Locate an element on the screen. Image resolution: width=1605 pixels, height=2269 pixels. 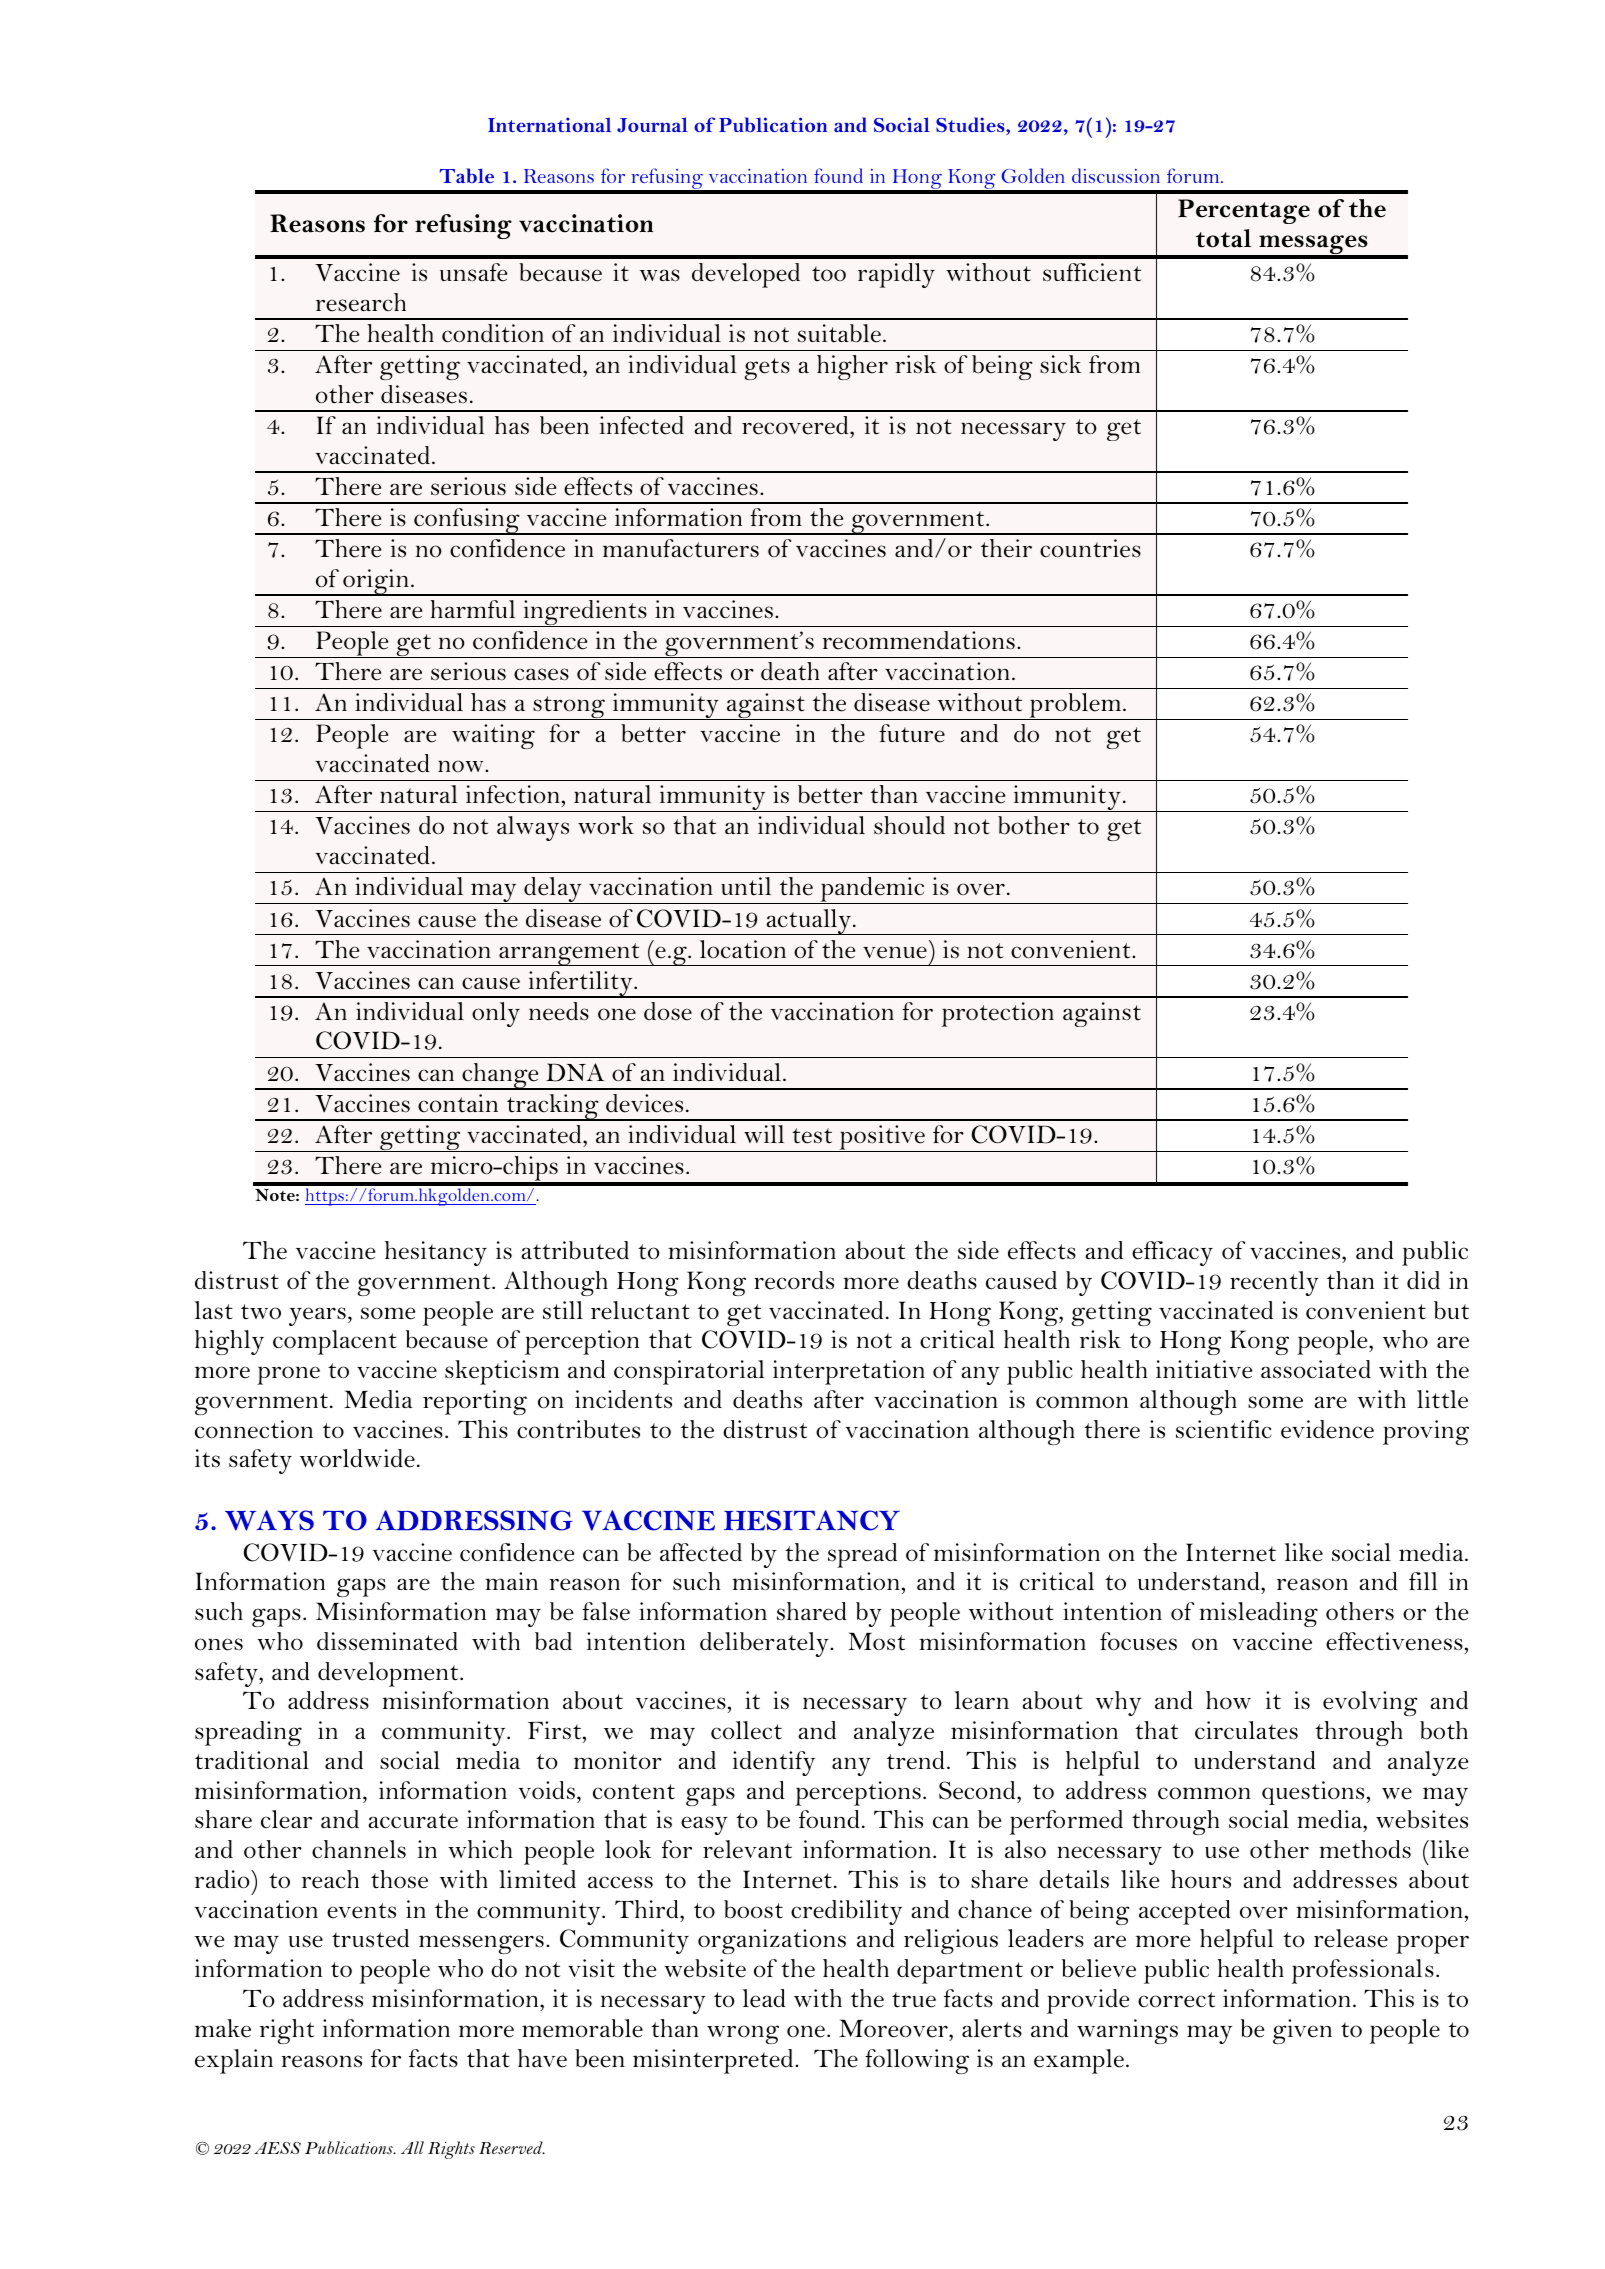
Percentage is located at coordinates (1244, 211).
